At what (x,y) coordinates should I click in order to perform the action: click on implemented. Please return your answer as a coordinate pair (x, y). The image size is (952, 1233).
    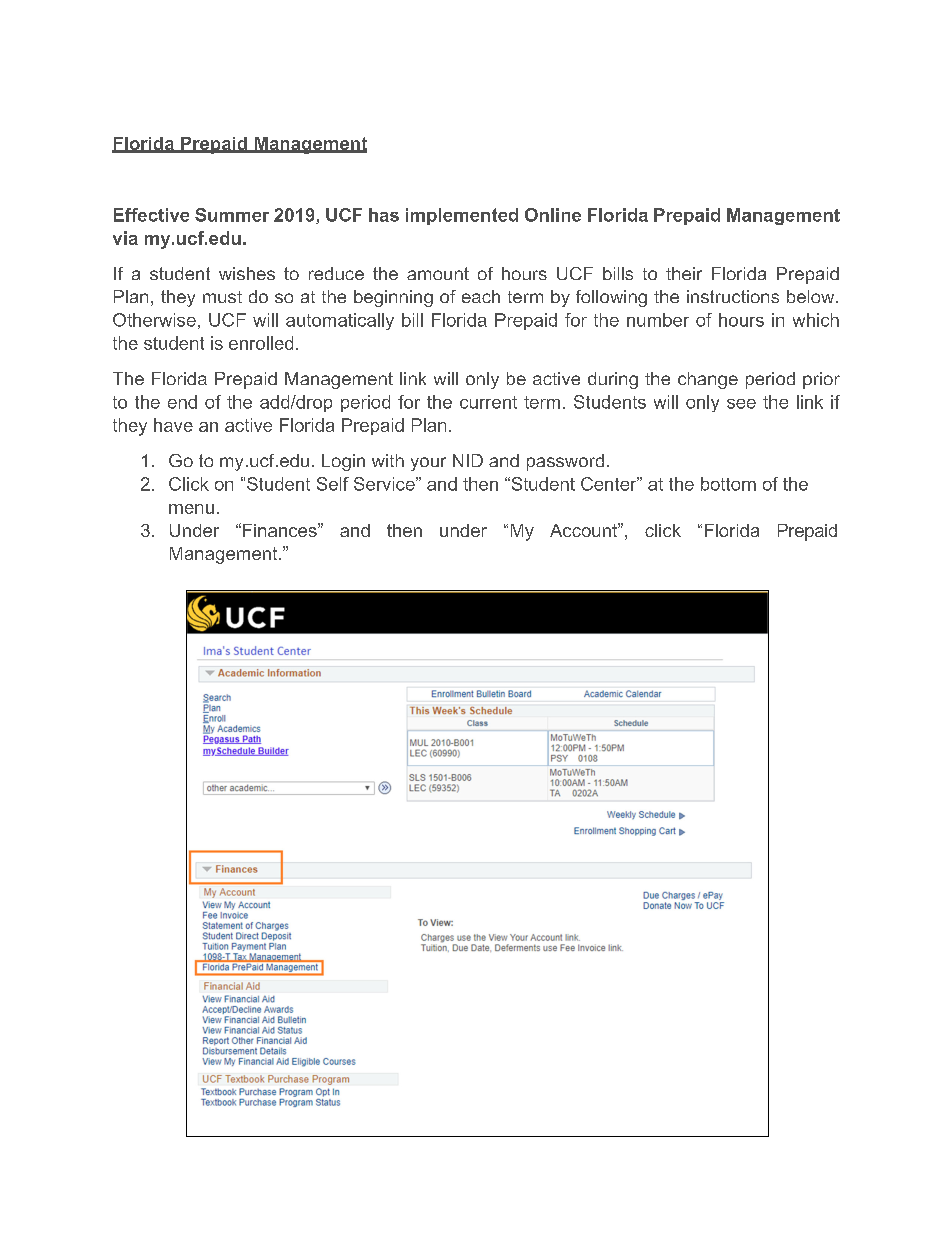
    Looking at the image, I should click on (462, 216).
